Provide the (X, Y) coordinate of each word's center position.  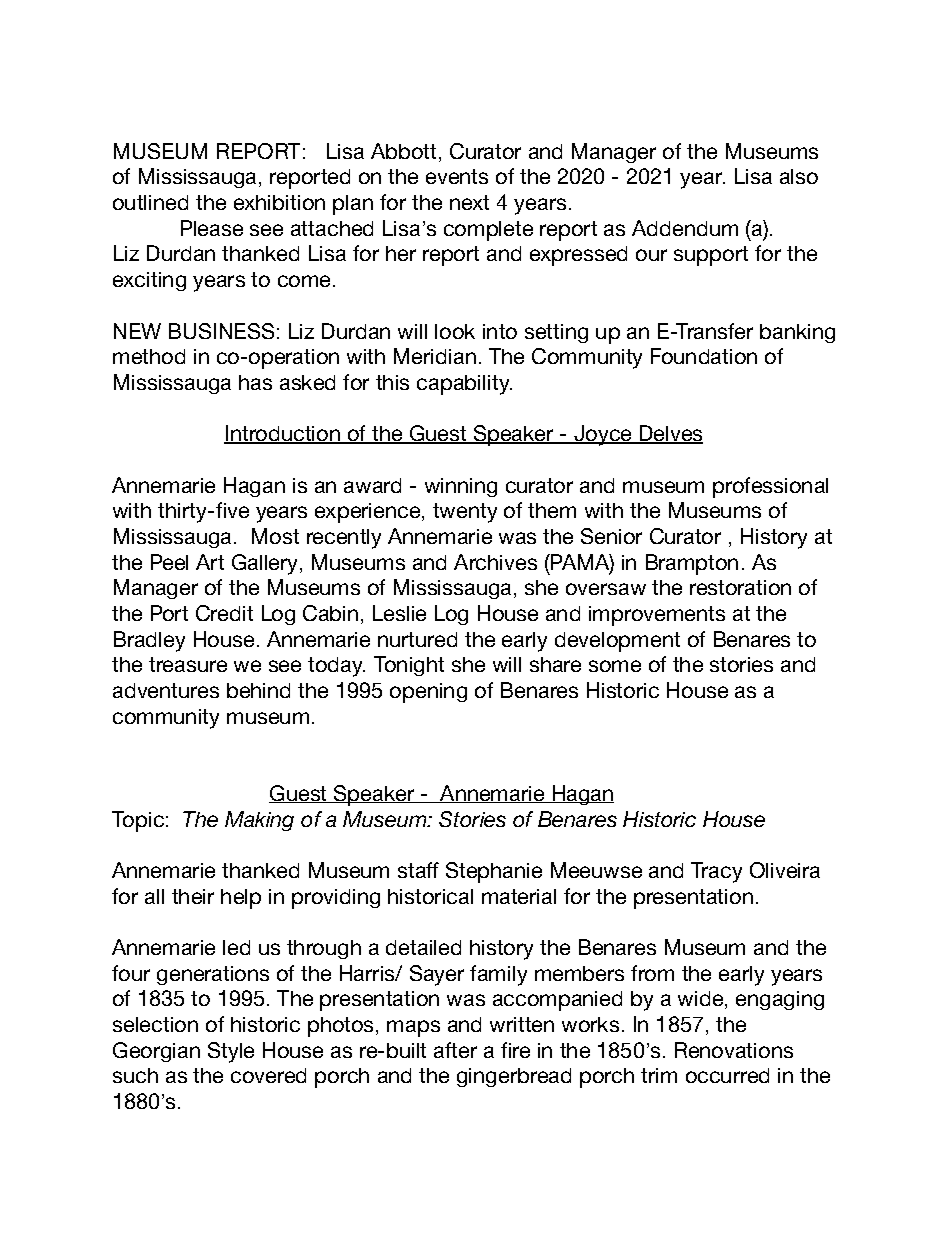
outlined (150, 202)
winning (461, 487)
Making (259, 821)
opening (428, 693)
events (457, 176)
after (455, 1050)
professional (770, 487)
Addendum (685, 228)
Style (231, 1052)
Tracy (716, 872)
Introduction (283, 434)
